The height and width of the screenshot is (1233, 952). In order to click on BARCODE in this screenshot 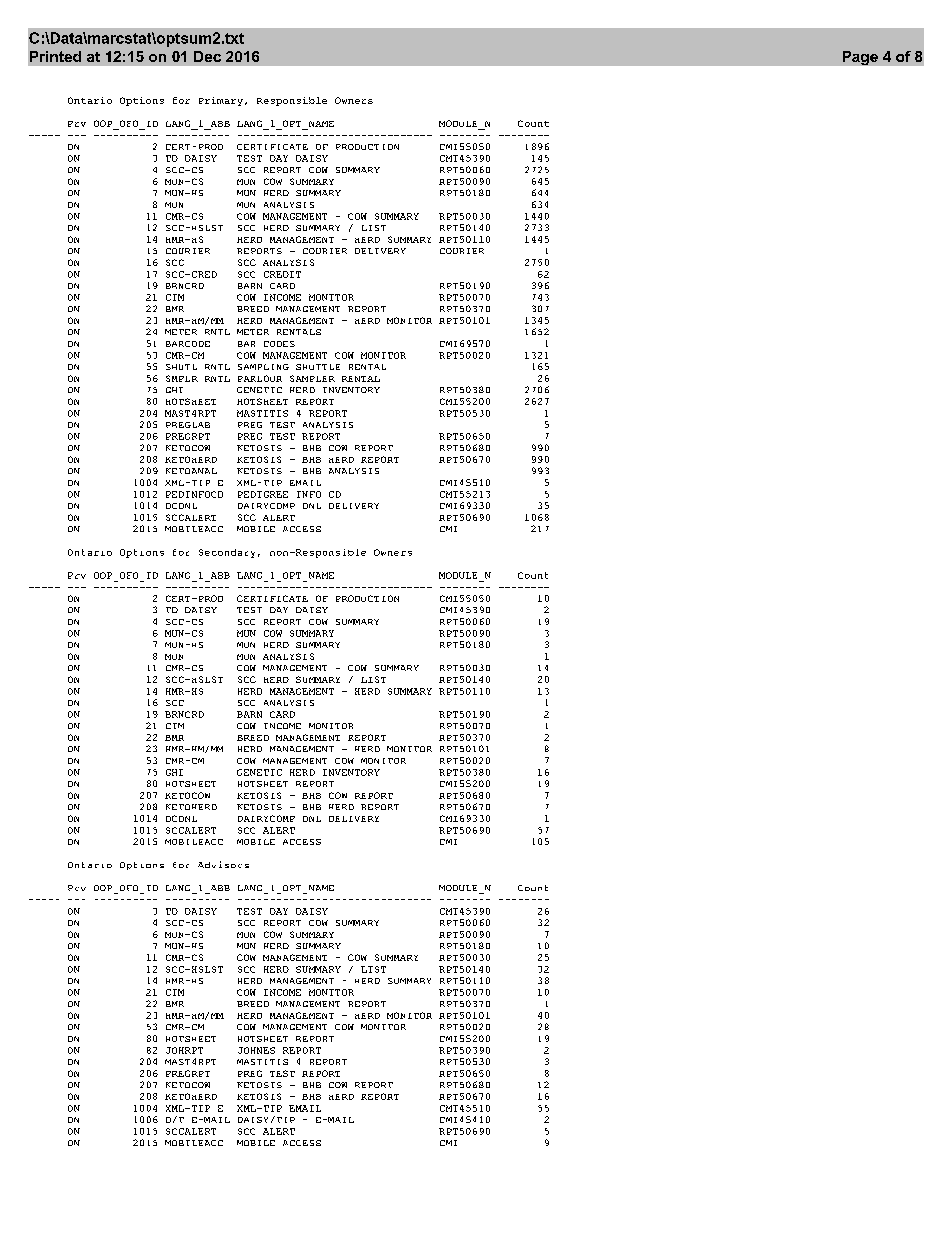, I will do `click(188, 344)`.
